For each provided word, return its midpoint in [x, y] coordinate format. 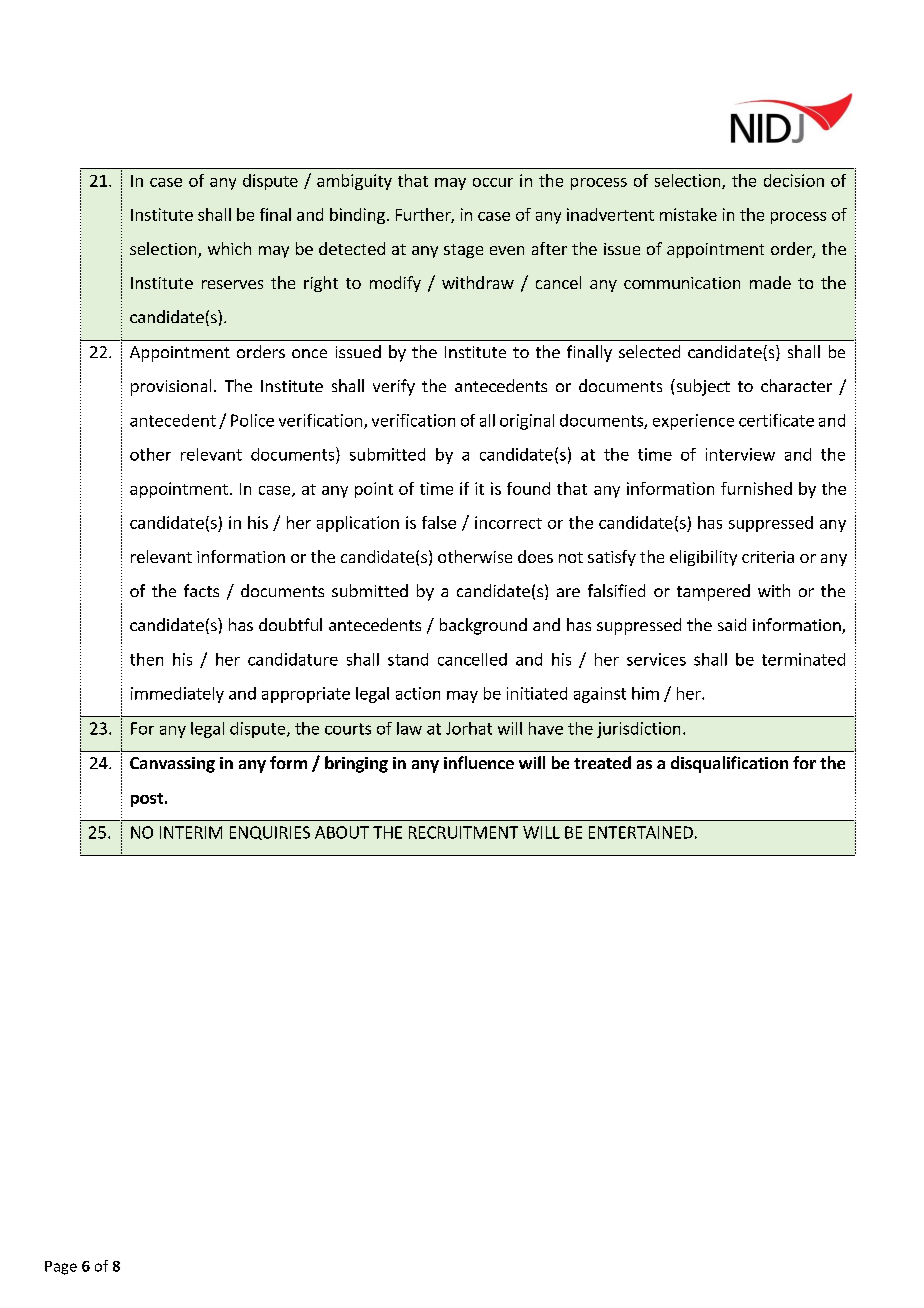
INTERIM [191, 832]
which [229, 248]
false [439, 522]
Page [61, 1268]
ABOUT [342, 832]
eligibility [703, 558]
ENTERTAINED [641, 832]
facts [201, 590]
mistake [688, 214]
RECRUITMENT [463, 832]
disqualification [729, 764]
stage [463, 251]
